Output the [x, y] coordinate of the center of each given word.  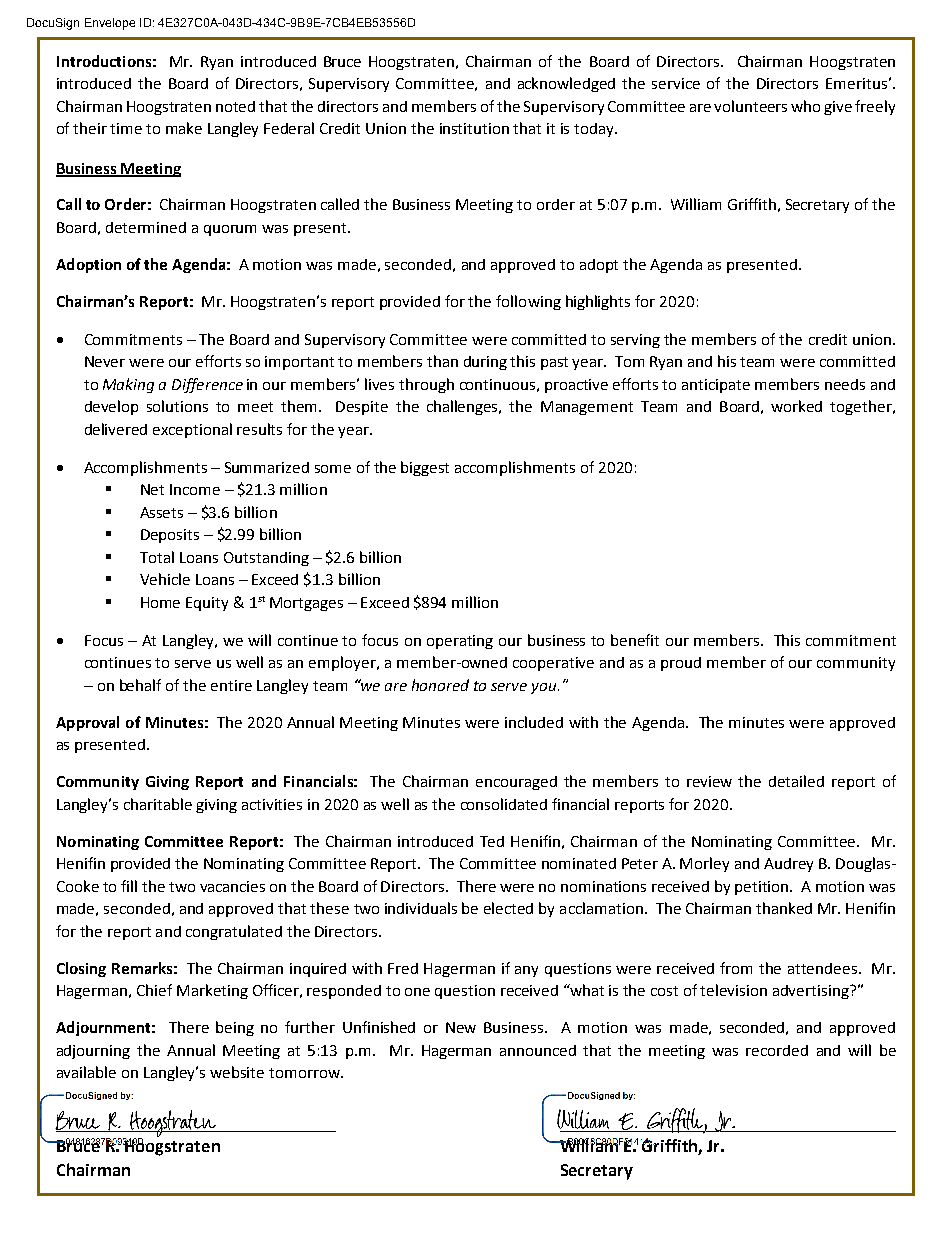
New [461, 1027]
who [805, 106]
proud [681, 664]
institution [474, 128]
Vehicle [165, 579]
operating [460, 642]
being [235, 1028]
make [184, 128]
